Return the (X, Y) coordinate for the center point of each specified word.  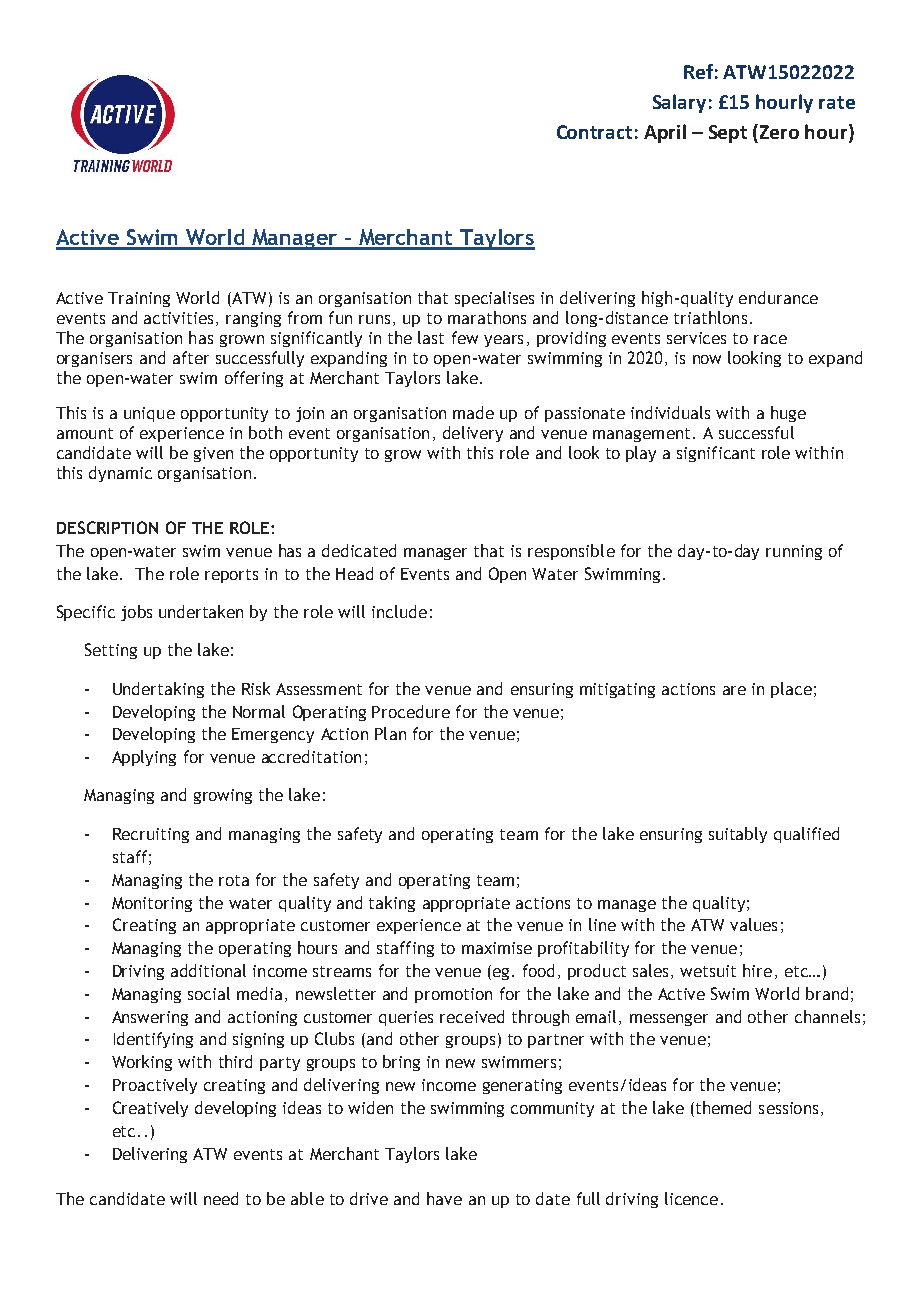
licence (691, 1198)
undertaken (201, 611)
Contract (594, 132)
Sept (728, 134)
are (734, 690)
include (399, 611)
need (221, 1198)
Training (139, 299)
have (444, 1198)
